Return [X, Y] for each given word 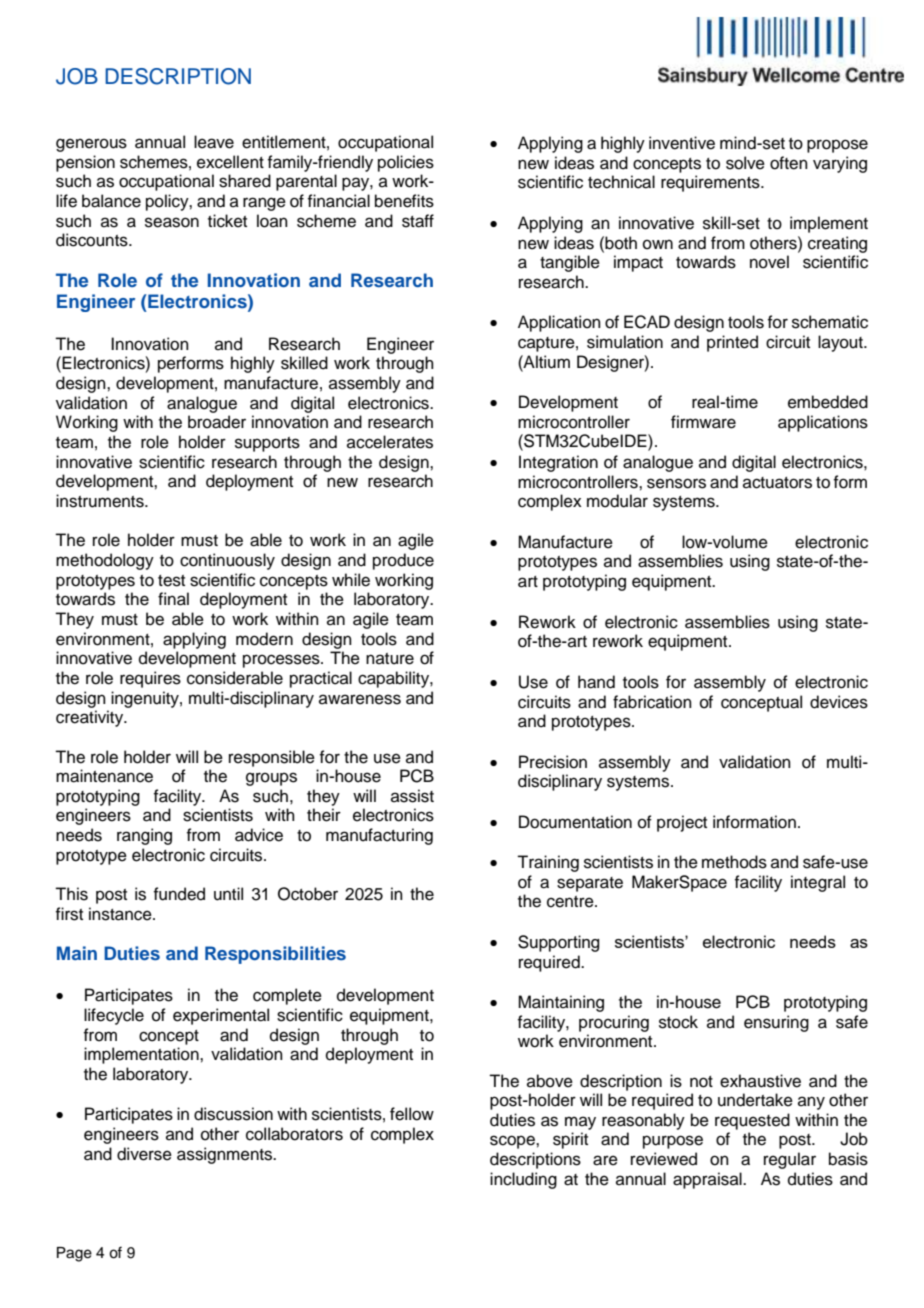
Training [548, 863]
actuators [777, 483]
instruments [101, 501]
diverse [144, 1154]
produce [403, 561]
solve [745, 163]
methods [734, 862]
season [172, 222]
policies [406, 163]
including [523, 1180]
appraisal [708, 1180]
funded [179, 894]
